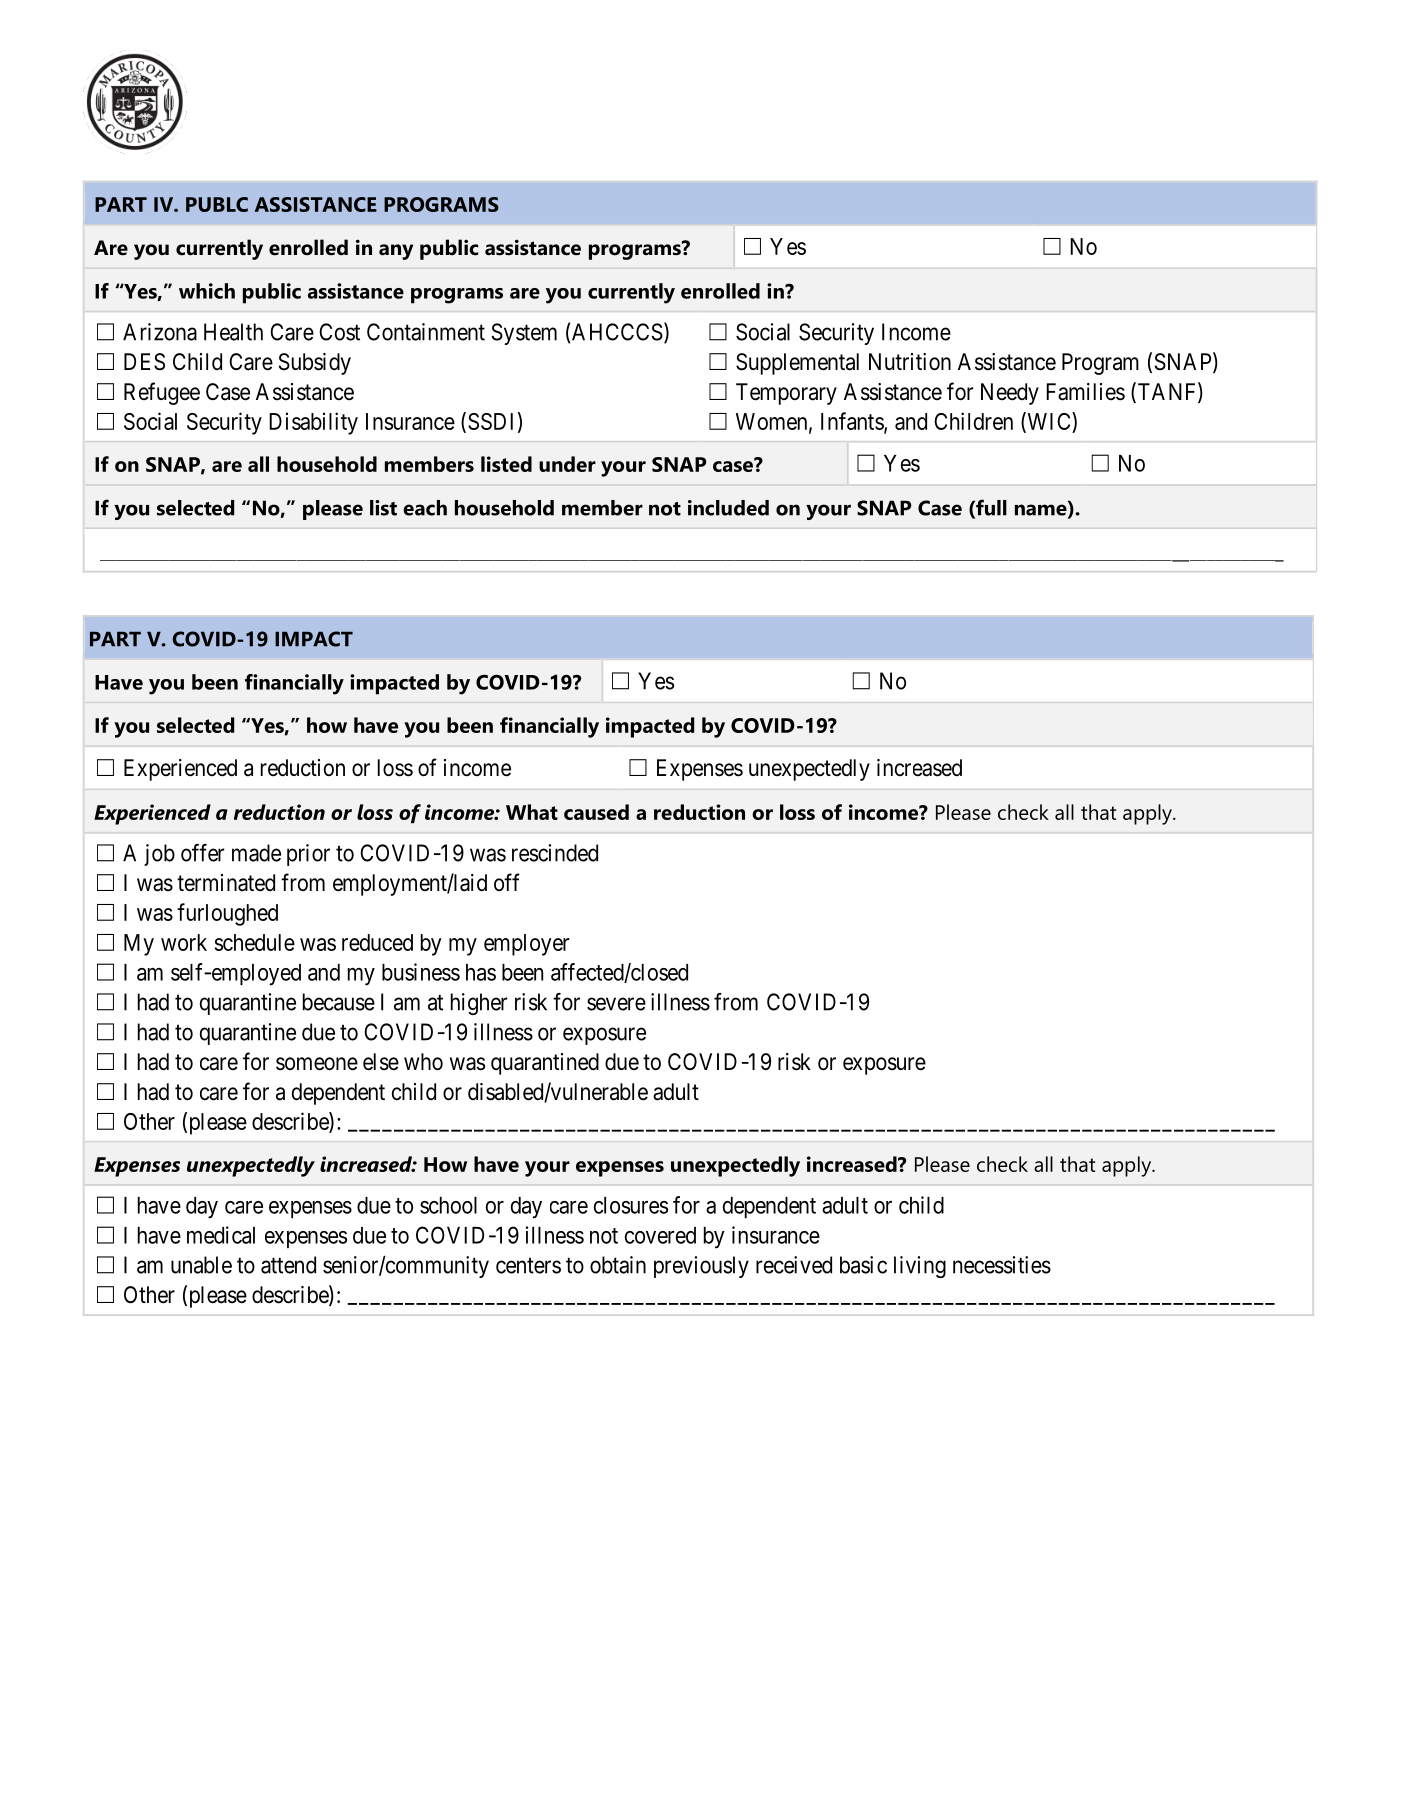  Describe the element at coordinates (221, 1235) in the screenshot. I see `medical` at that location.
